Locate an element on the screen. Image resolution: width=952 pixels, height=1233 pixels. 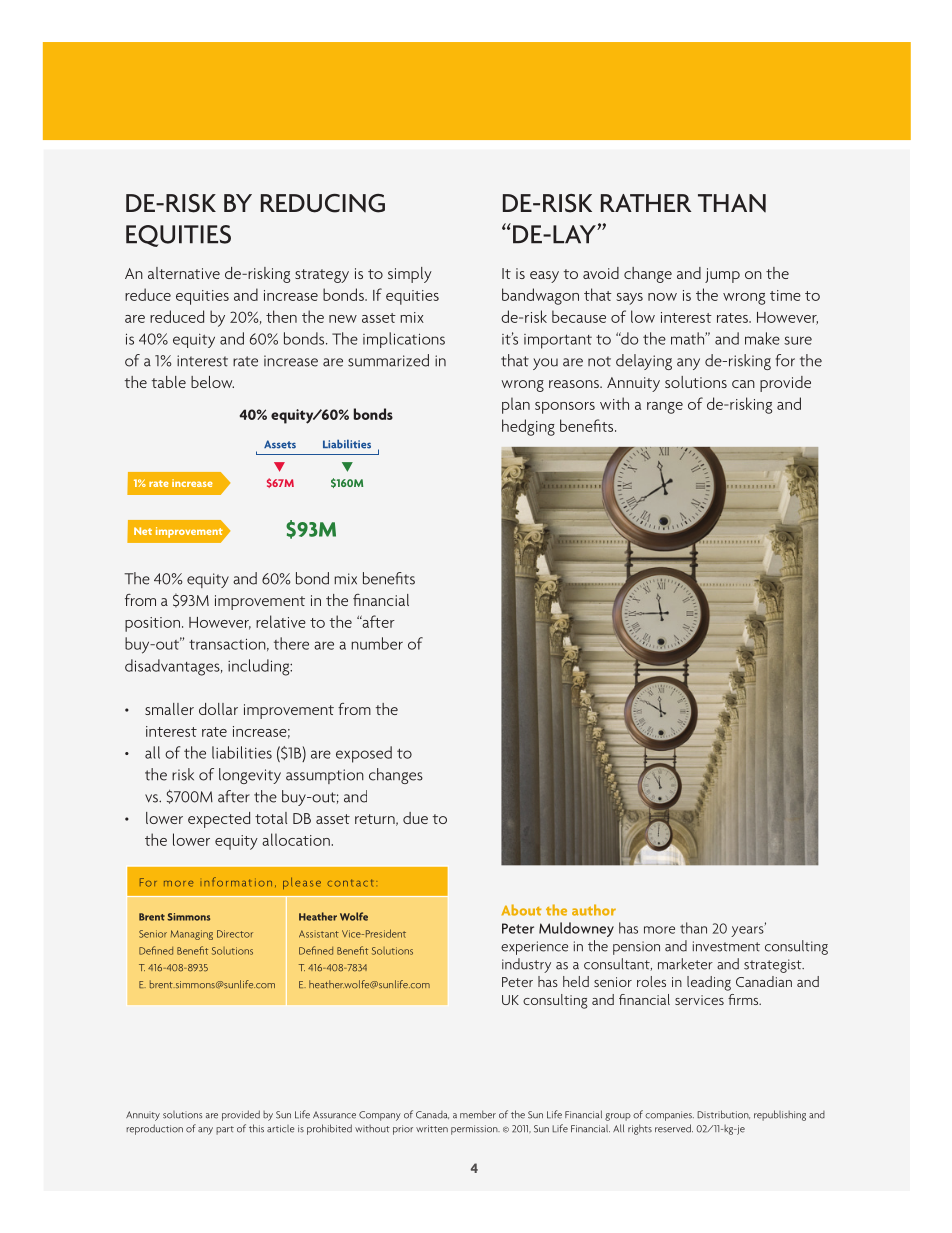
years is located at coordinates (748, 930).
